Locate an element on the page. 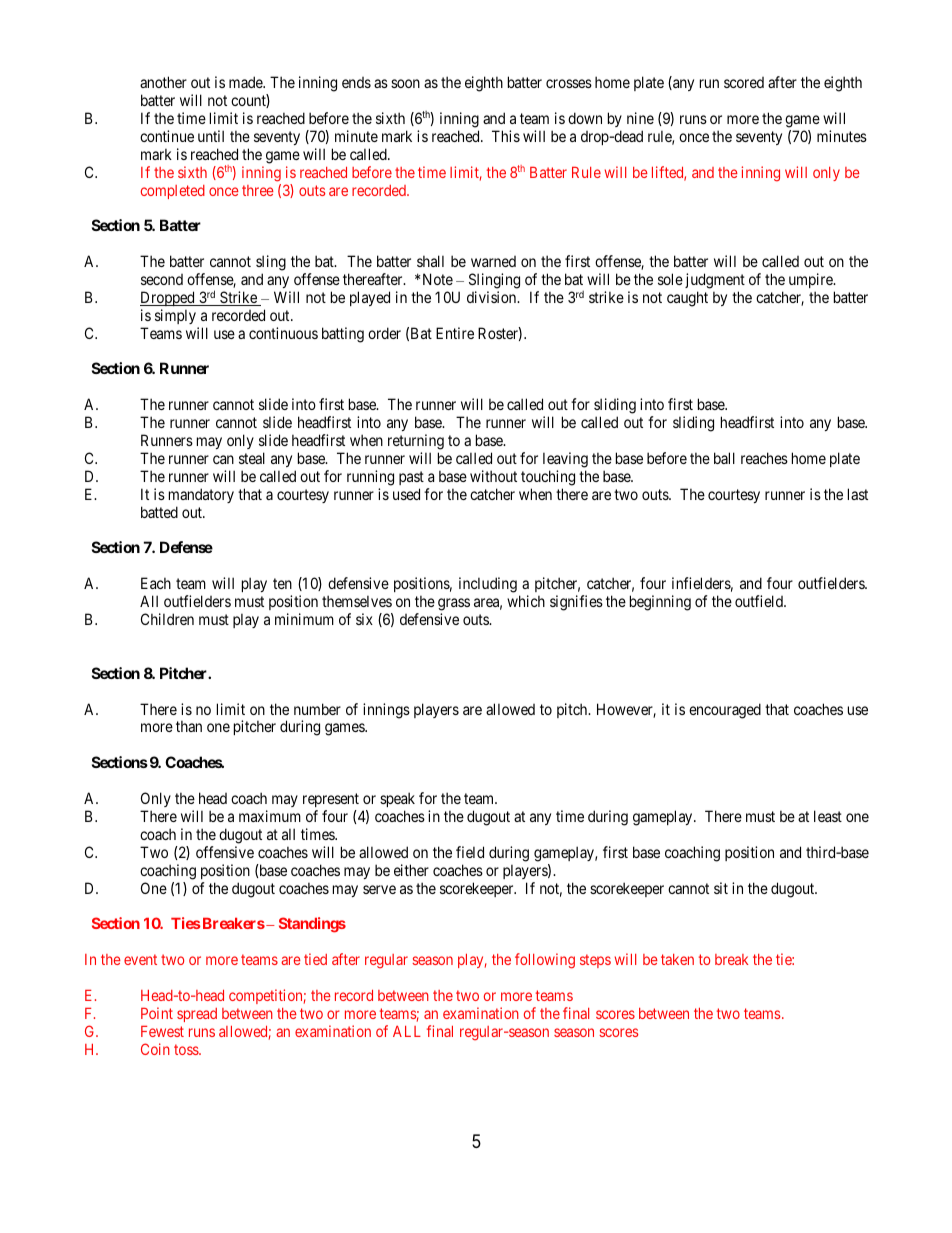 Image resolution: width=952 pixels, height=1233 pixels. made is located at coordinates (247, 82).
